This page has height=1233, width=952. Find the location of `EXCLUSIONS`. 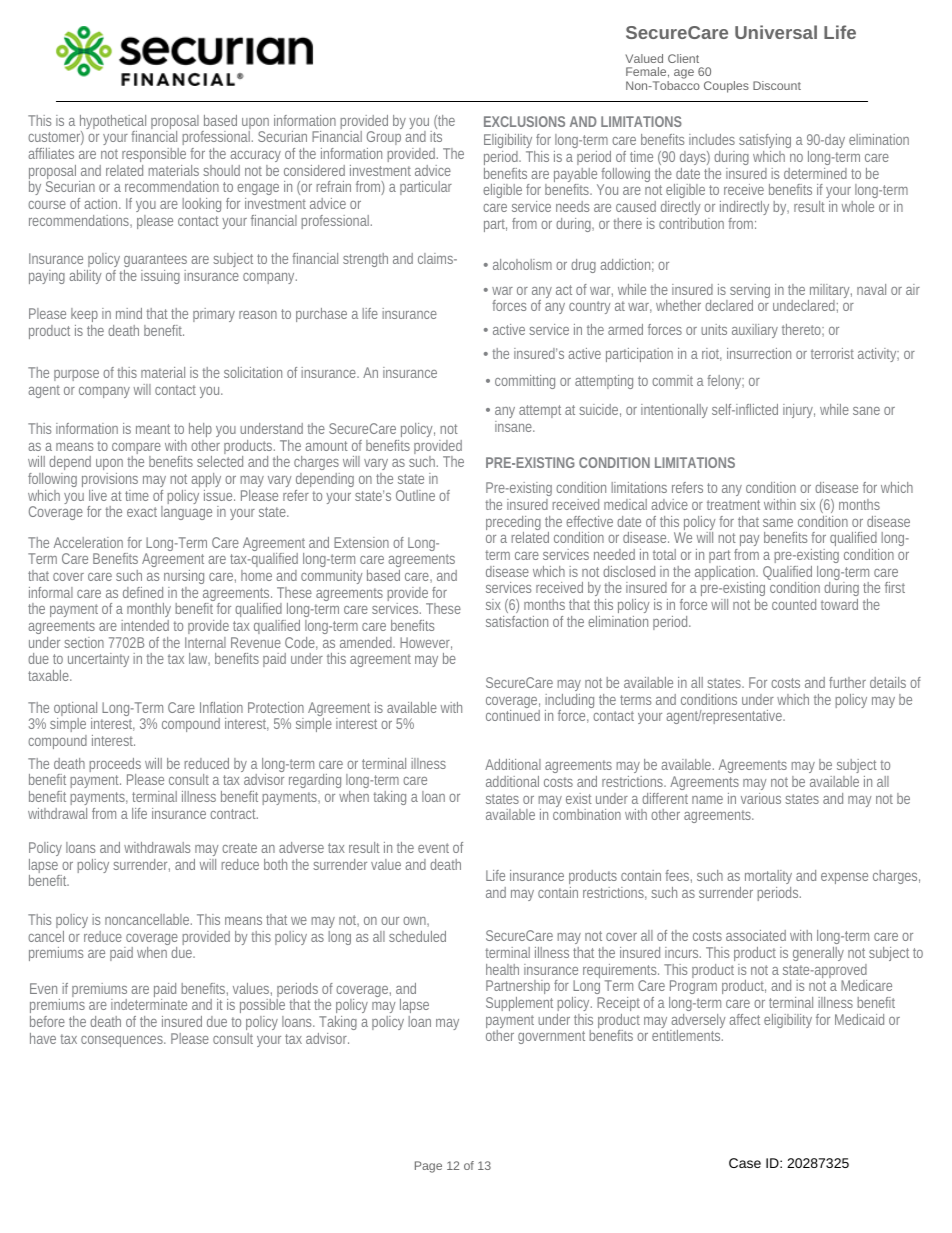

EXCLUSIONS is located at coordinates (524, 121).
